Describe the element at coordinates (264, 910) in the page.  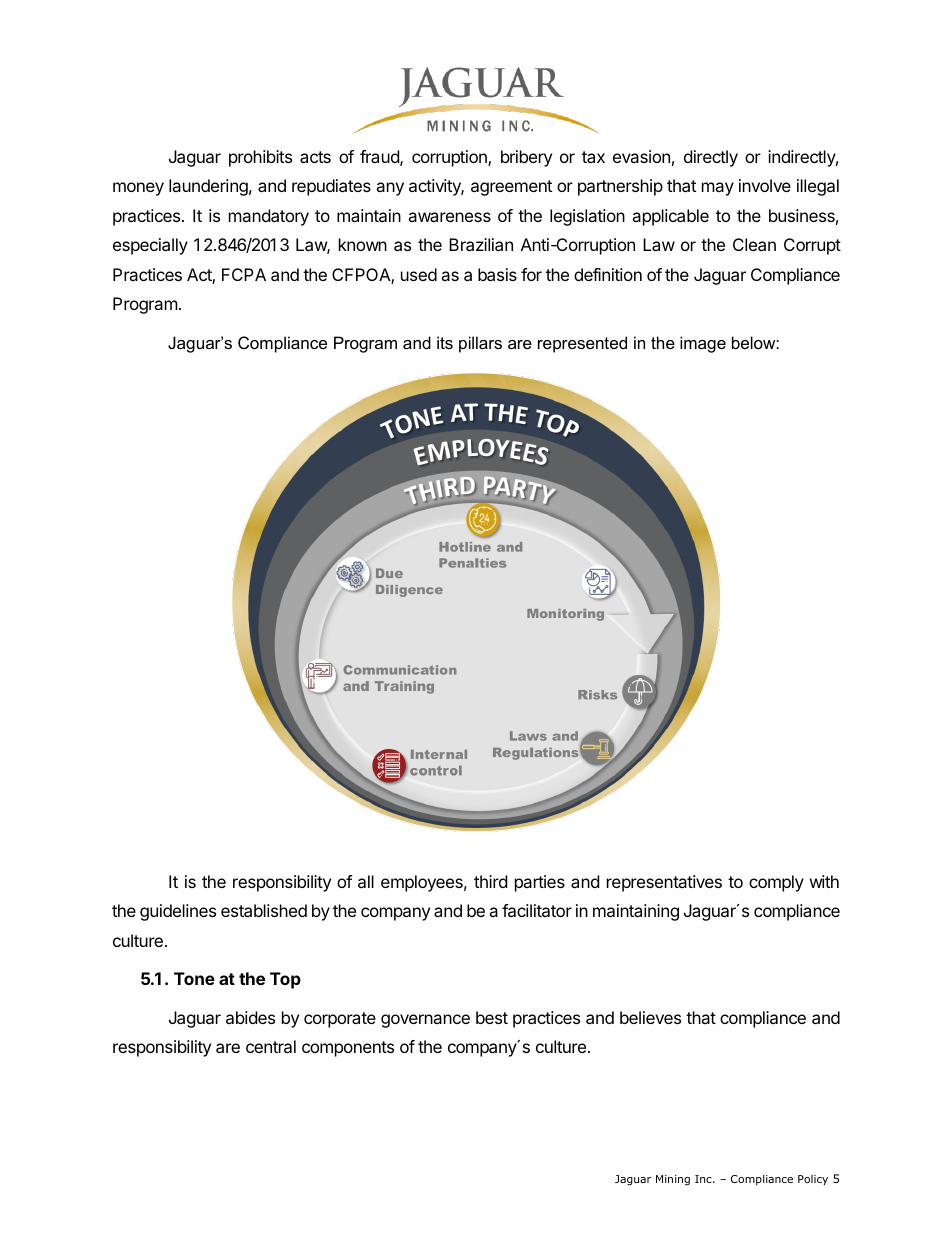
I see `established` at that location.
